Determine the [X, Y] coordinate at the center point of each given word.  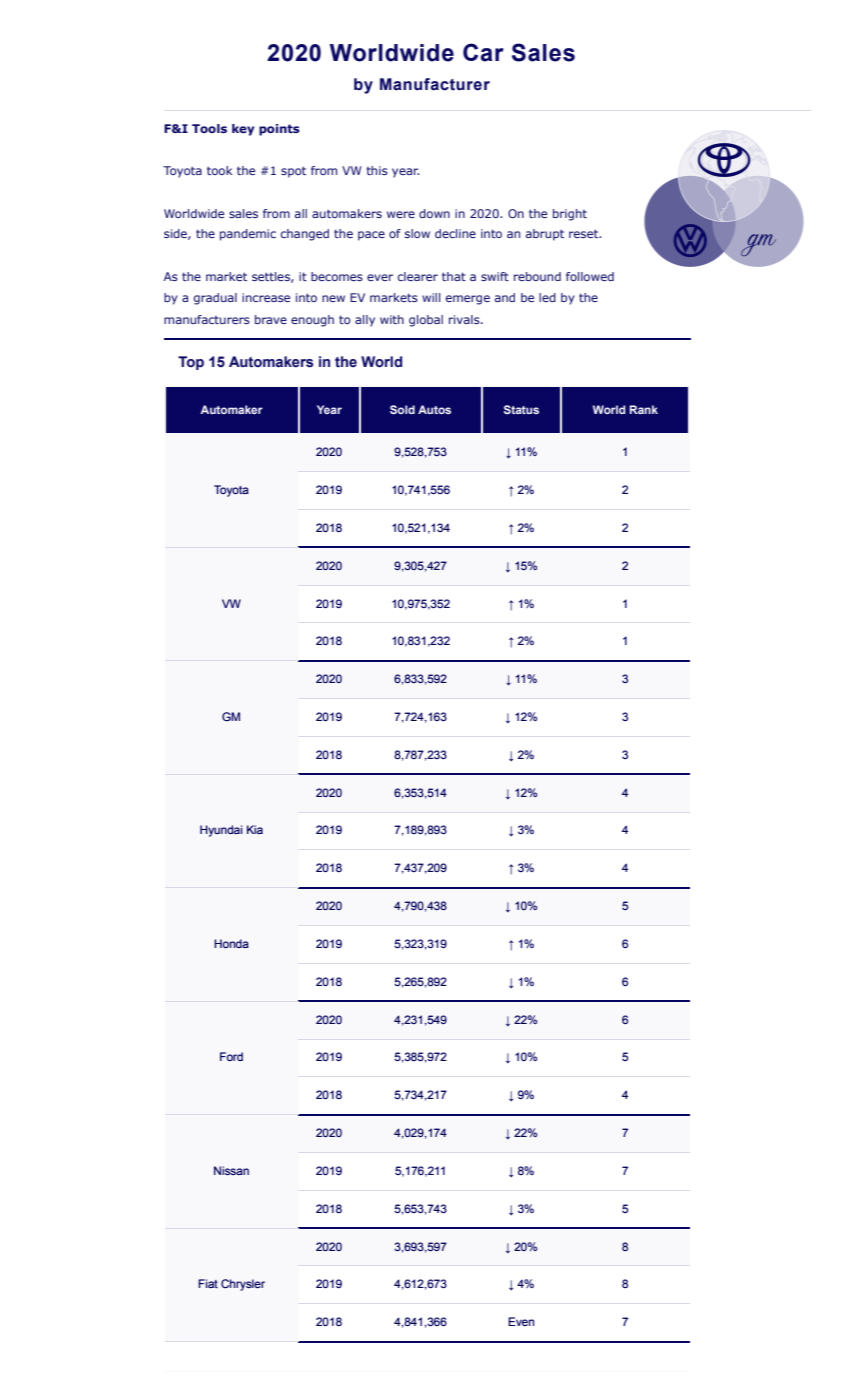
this [377, 170]
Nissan [231, 1170]
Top [191, 363]
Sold [402, 409]
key [243, 130]
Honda [231, 943]
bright [570, 215]
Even [521, 1321]
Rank [643, 409]
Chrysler [243, 1285]
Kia [255, 829]
